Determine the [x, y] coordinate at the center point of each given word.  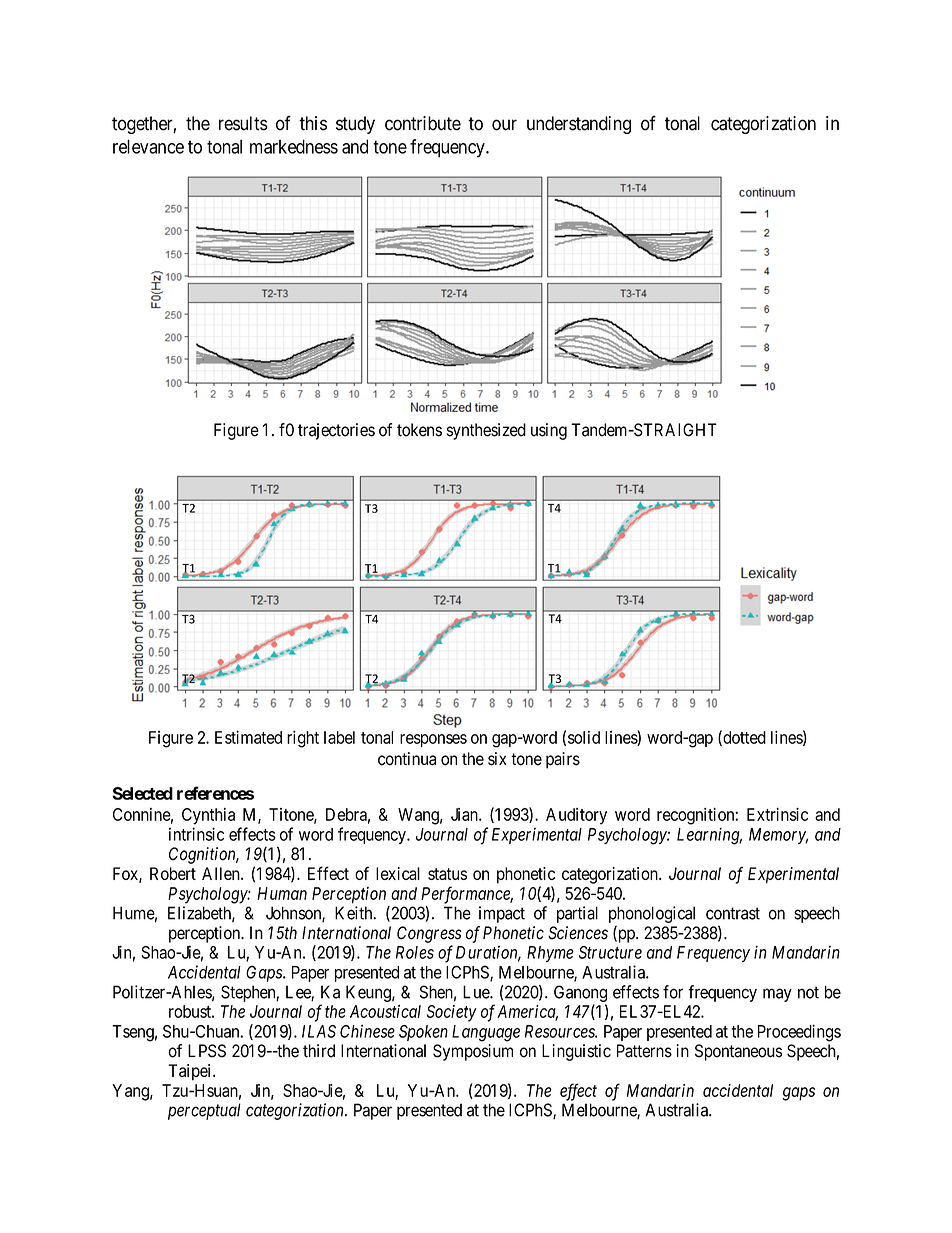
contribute [423, 123]
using [549, 431]
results [243, 123]
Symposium [473, 1052]
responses [433, 740]
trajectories [336, 431]
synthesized [486, 431]
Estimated [248, 737]
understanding [579, 125]
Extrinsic [777, 814]
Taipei [191, 1072]
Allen [222, 873]
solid [584, 737]
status [447, 874]
